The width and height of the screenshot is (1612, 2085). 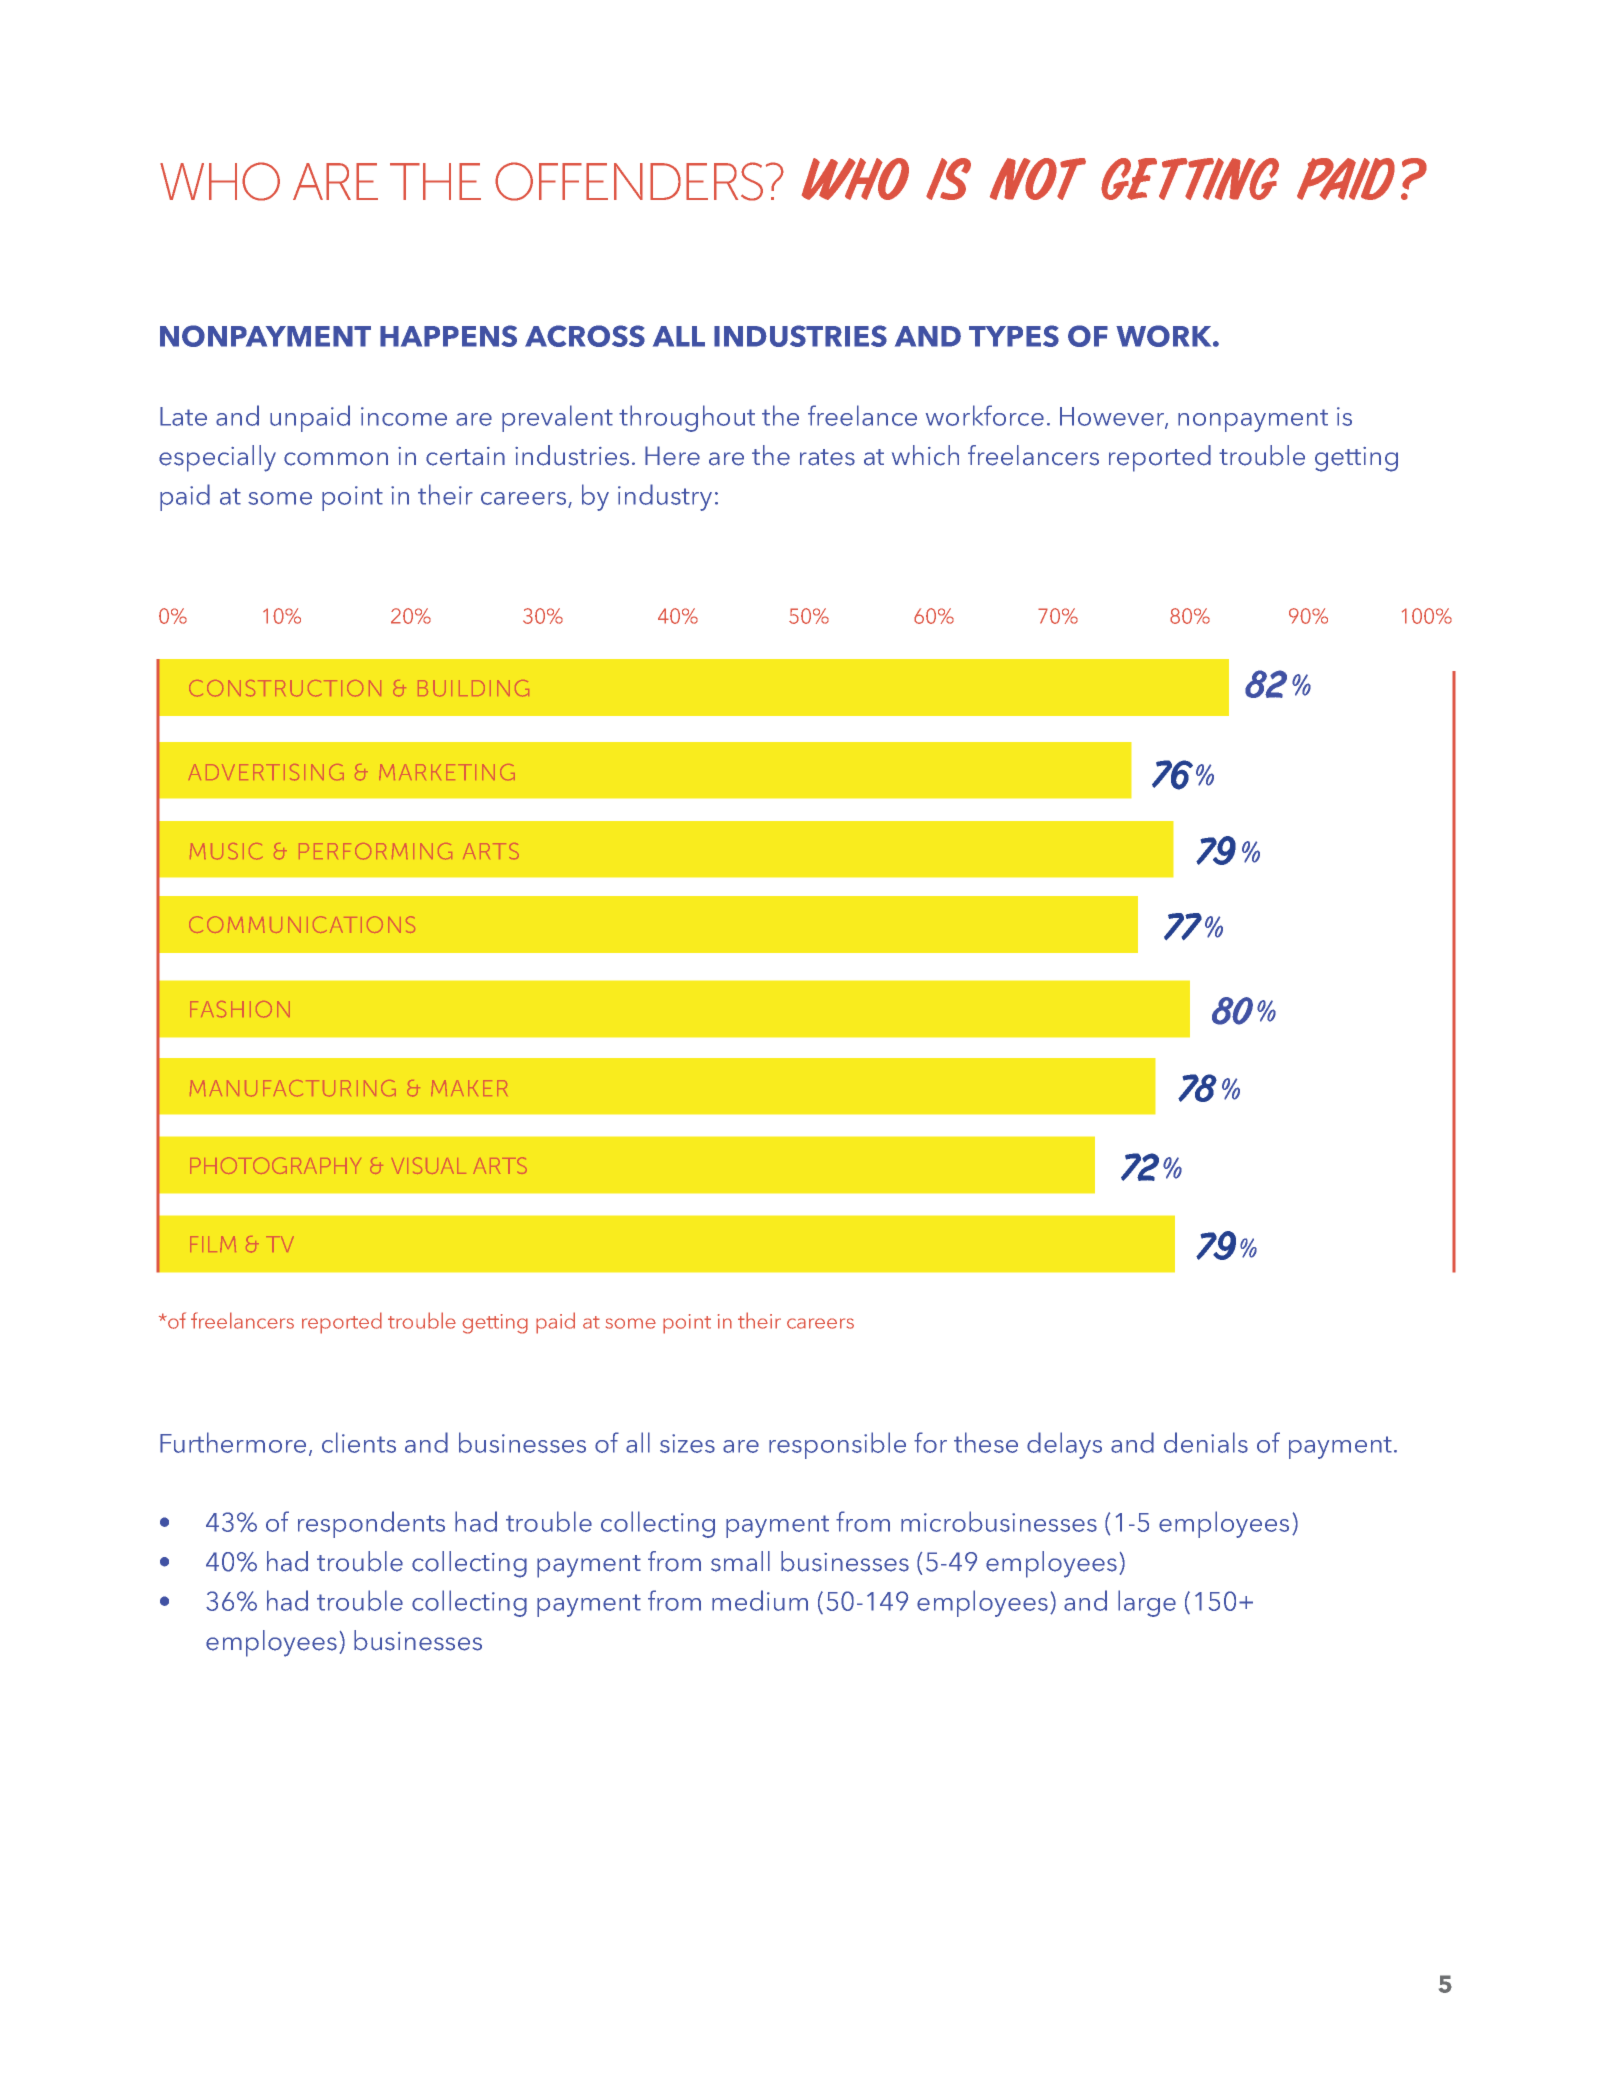 I want to click on common, so click(x=336, y=459).
